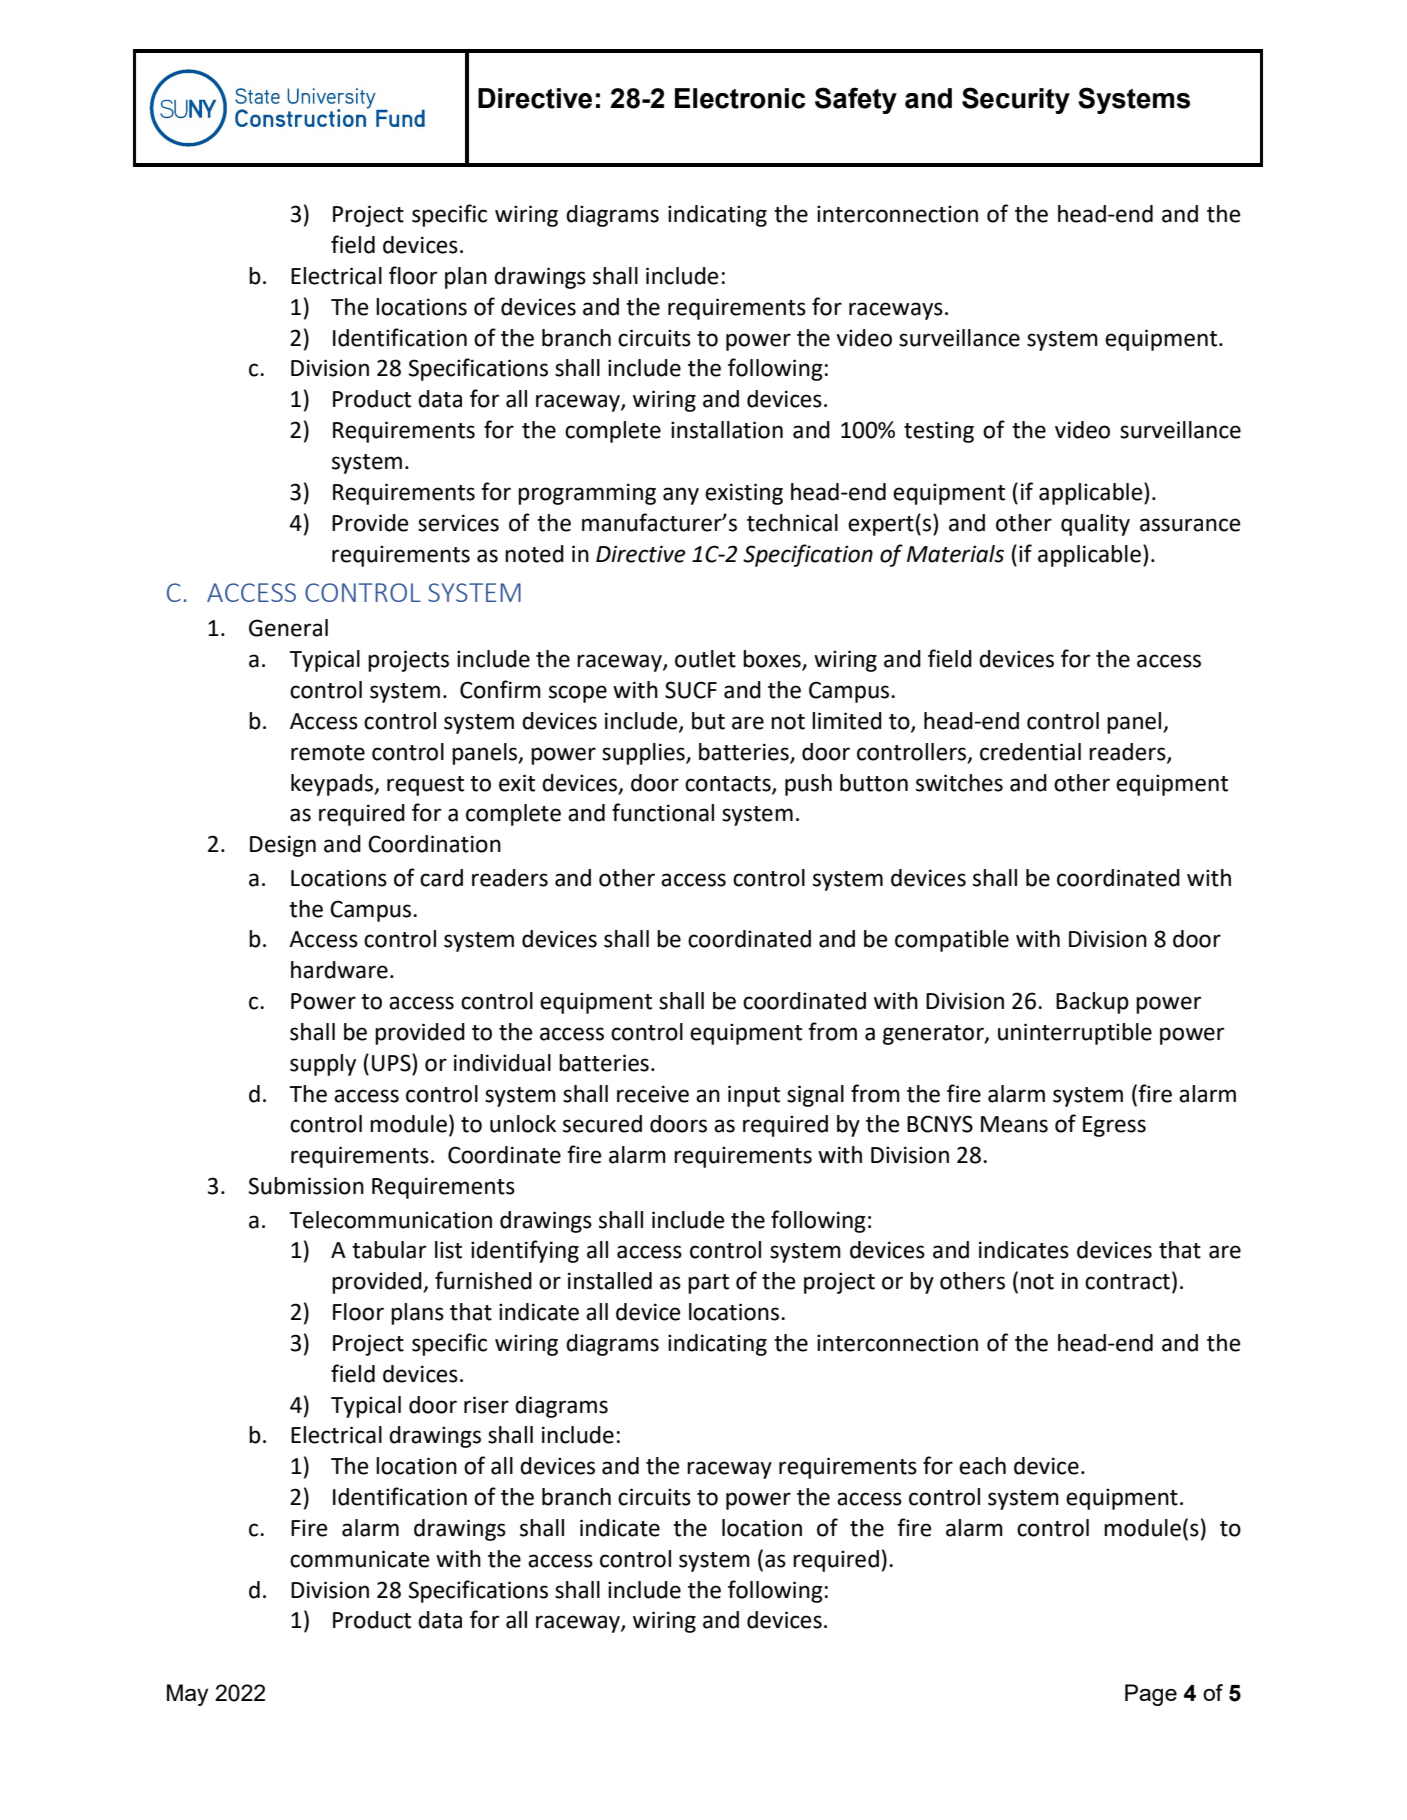  What do you see at coordinates (359, 1559) in the image?
I see `communicate` at bounding box center [359, 1559].
